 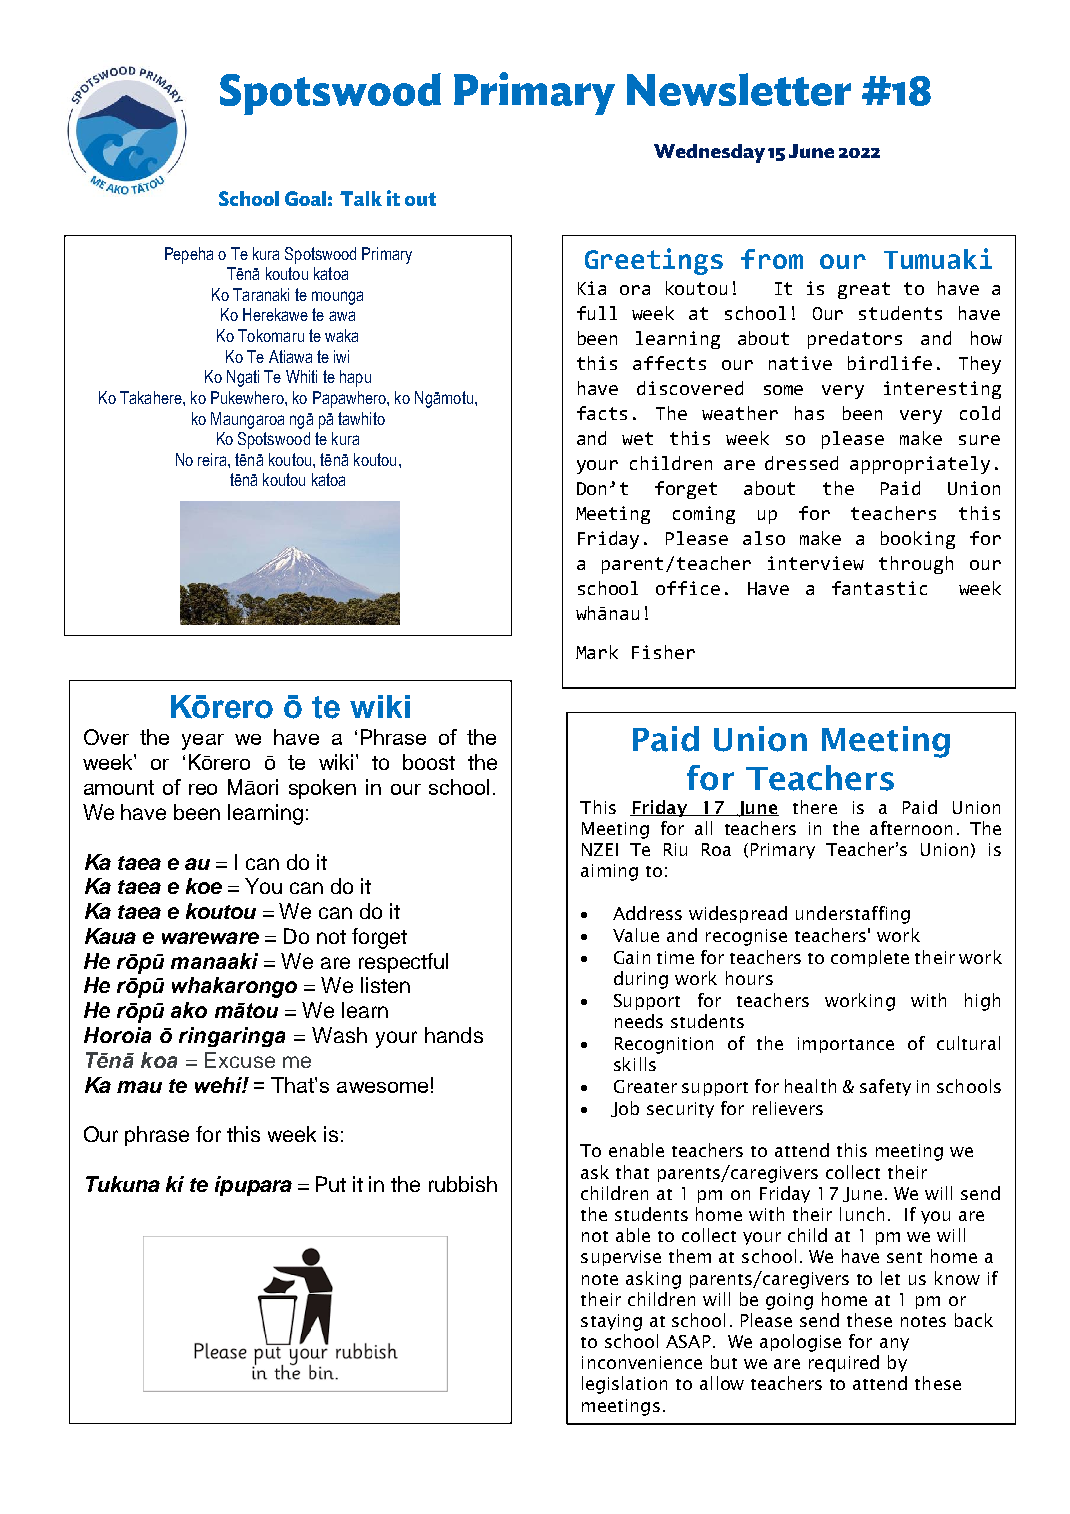 I want to click on there, so click(x=815, y=807).
